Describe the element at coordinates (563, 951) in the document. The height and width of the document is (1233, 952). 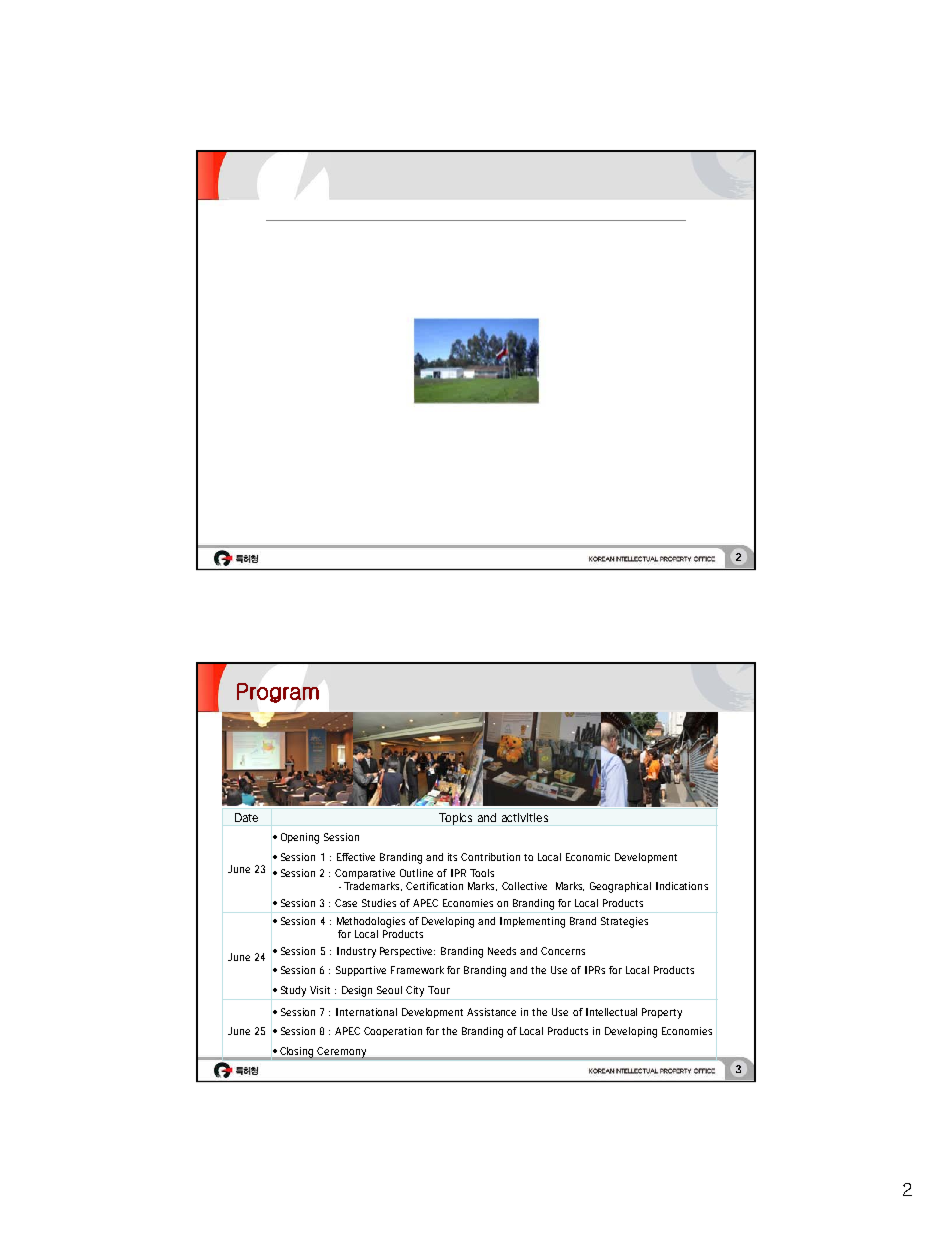
I see `Concerns` at that location.
